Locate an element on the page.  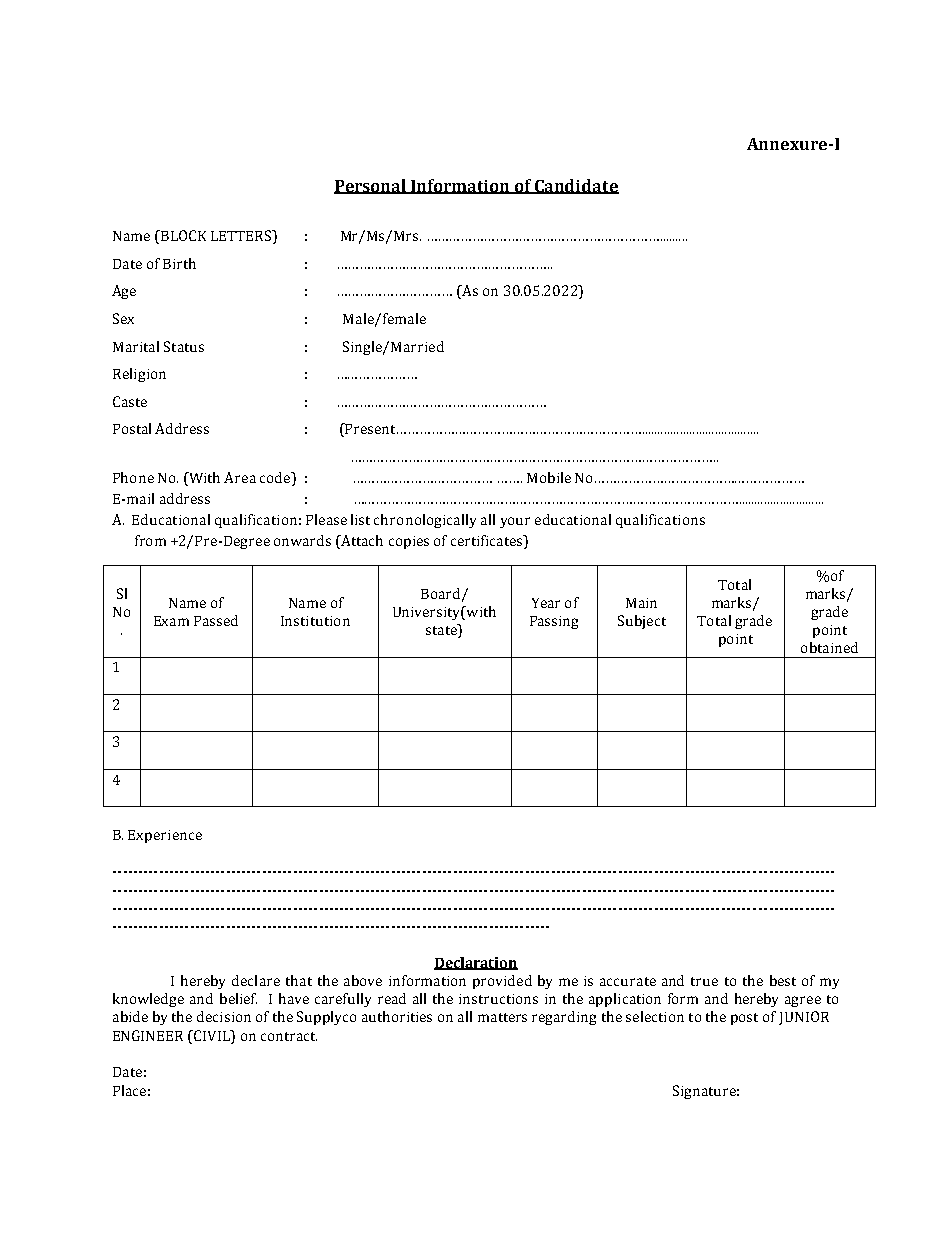
Experience is located at coordinates (165, 836).
